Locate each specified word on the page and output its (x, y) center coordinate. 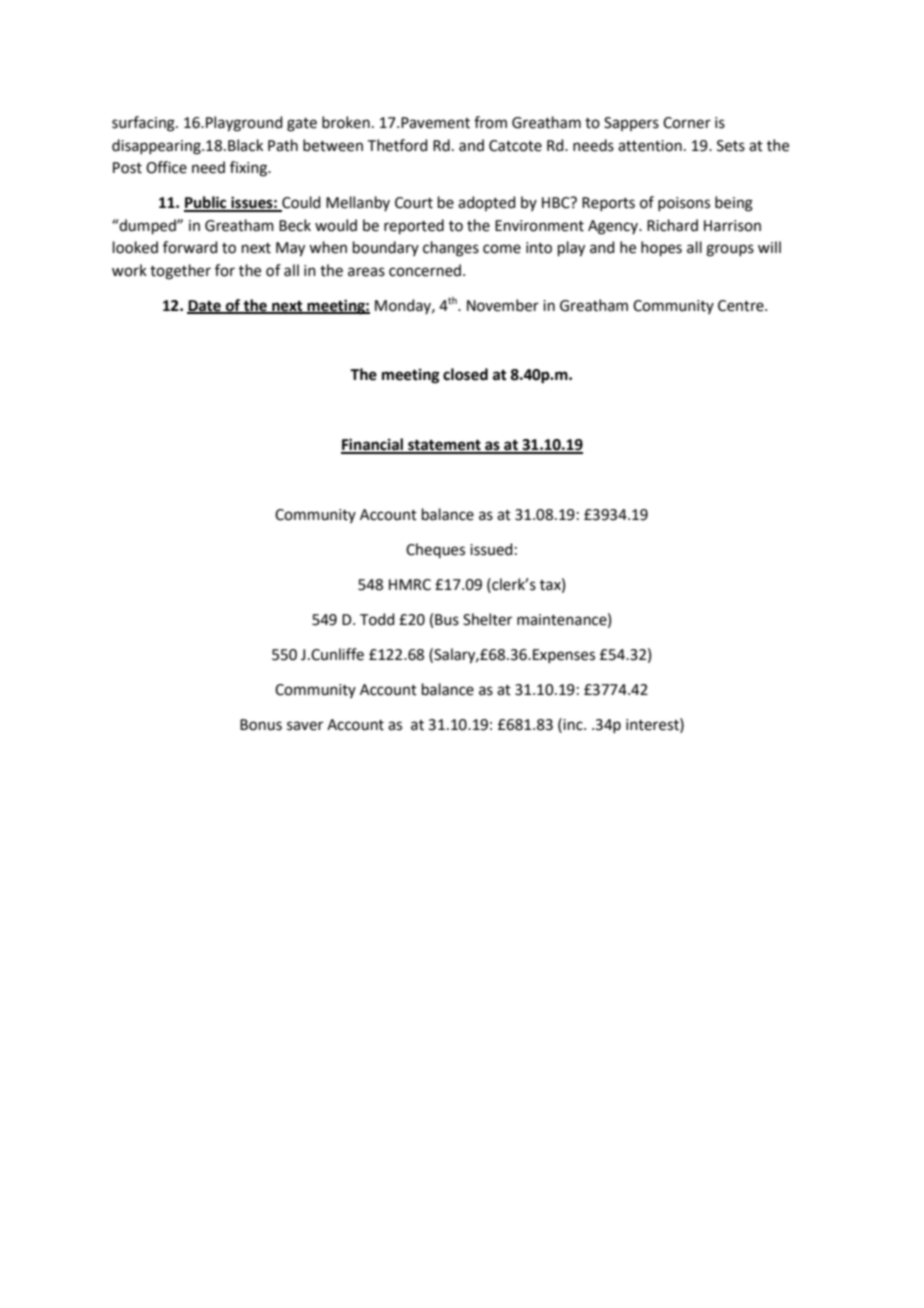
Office (166, 167)
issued (491, 549)
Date (205, 306)
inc (574, 725)
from (490, 122)
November (503, 305)
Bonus (261, 725)
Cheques (435, 550)
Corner (687, 123)
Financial (373, 445)
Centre (742, 306)
